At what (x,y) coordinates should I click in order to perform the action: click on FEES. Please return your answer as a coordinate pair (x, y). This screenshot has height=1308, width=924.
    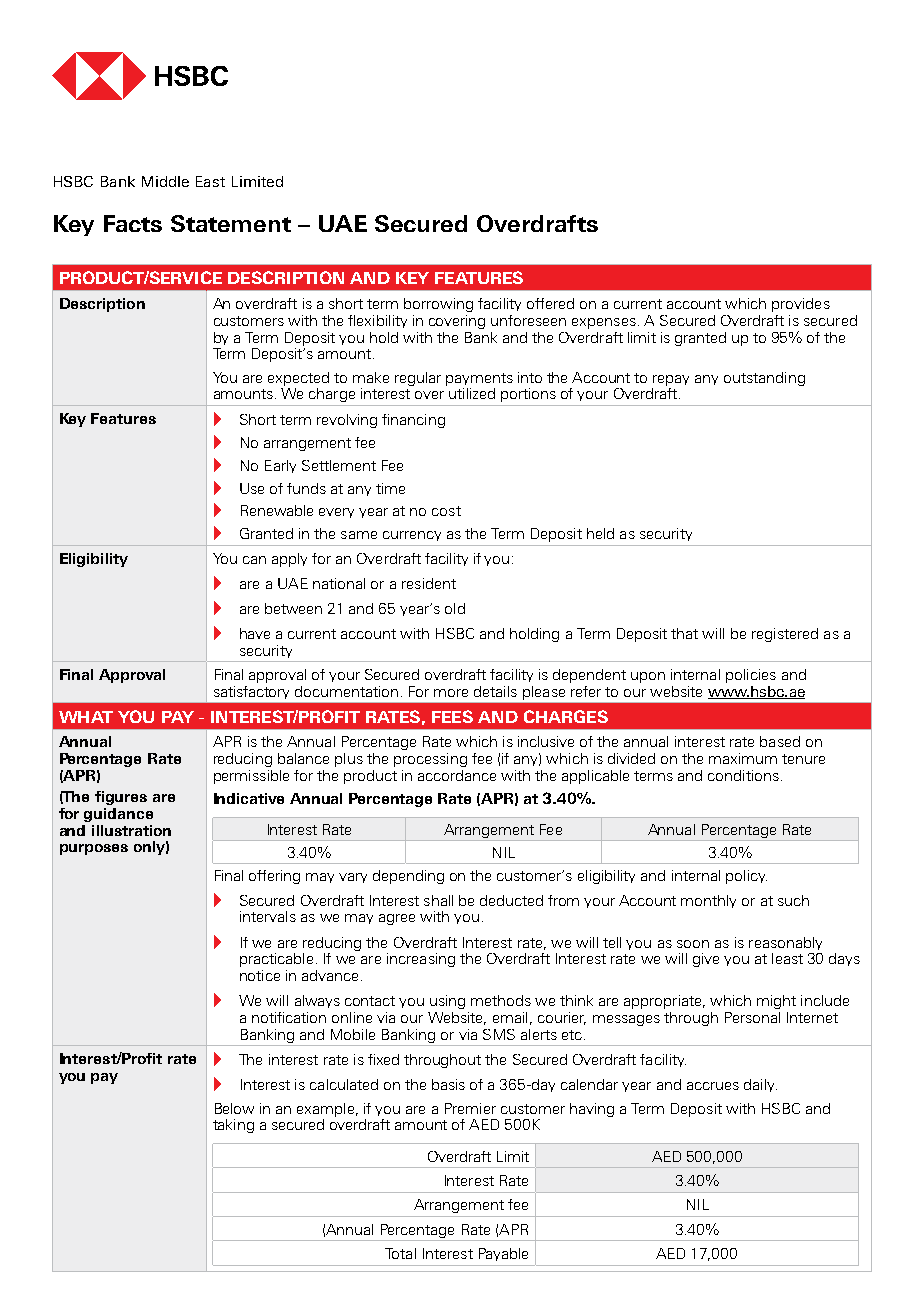
    Looking at the image, I should click on (452, 716).
